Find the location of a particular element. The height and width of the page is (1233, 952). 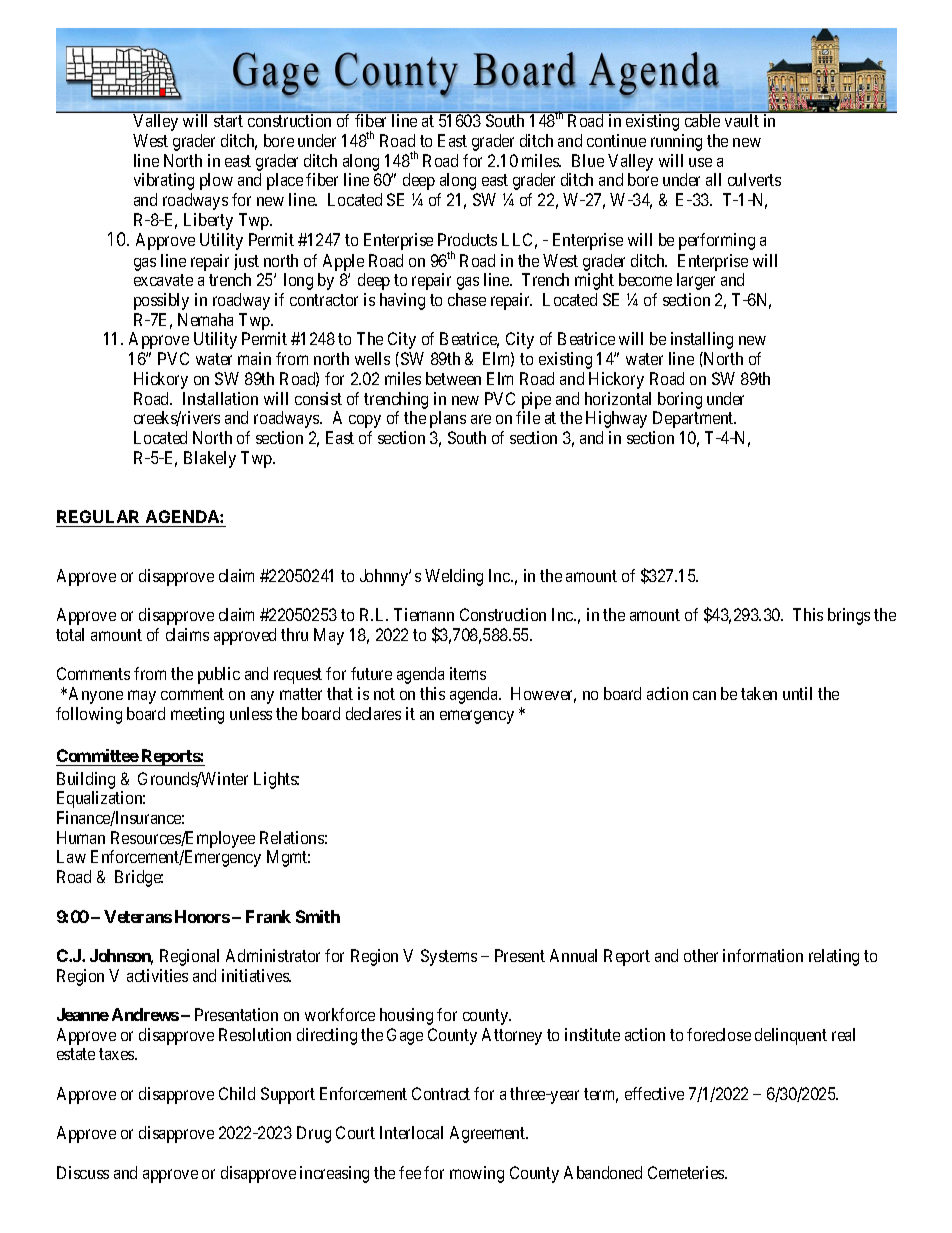

vibrating is located at coordinates (164, 181).
